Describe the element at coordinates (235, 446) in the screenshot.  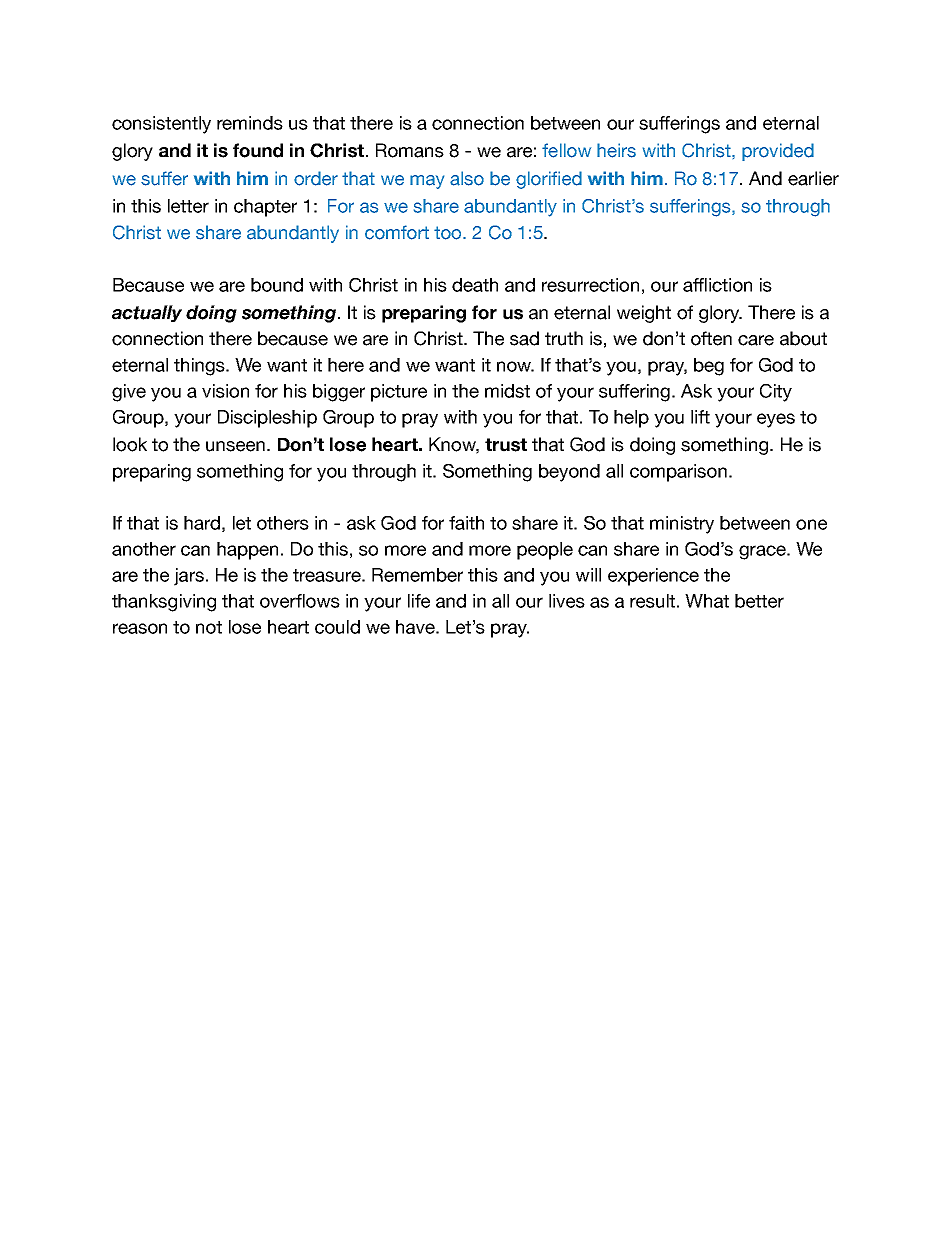
I see `unseen` at that location.
